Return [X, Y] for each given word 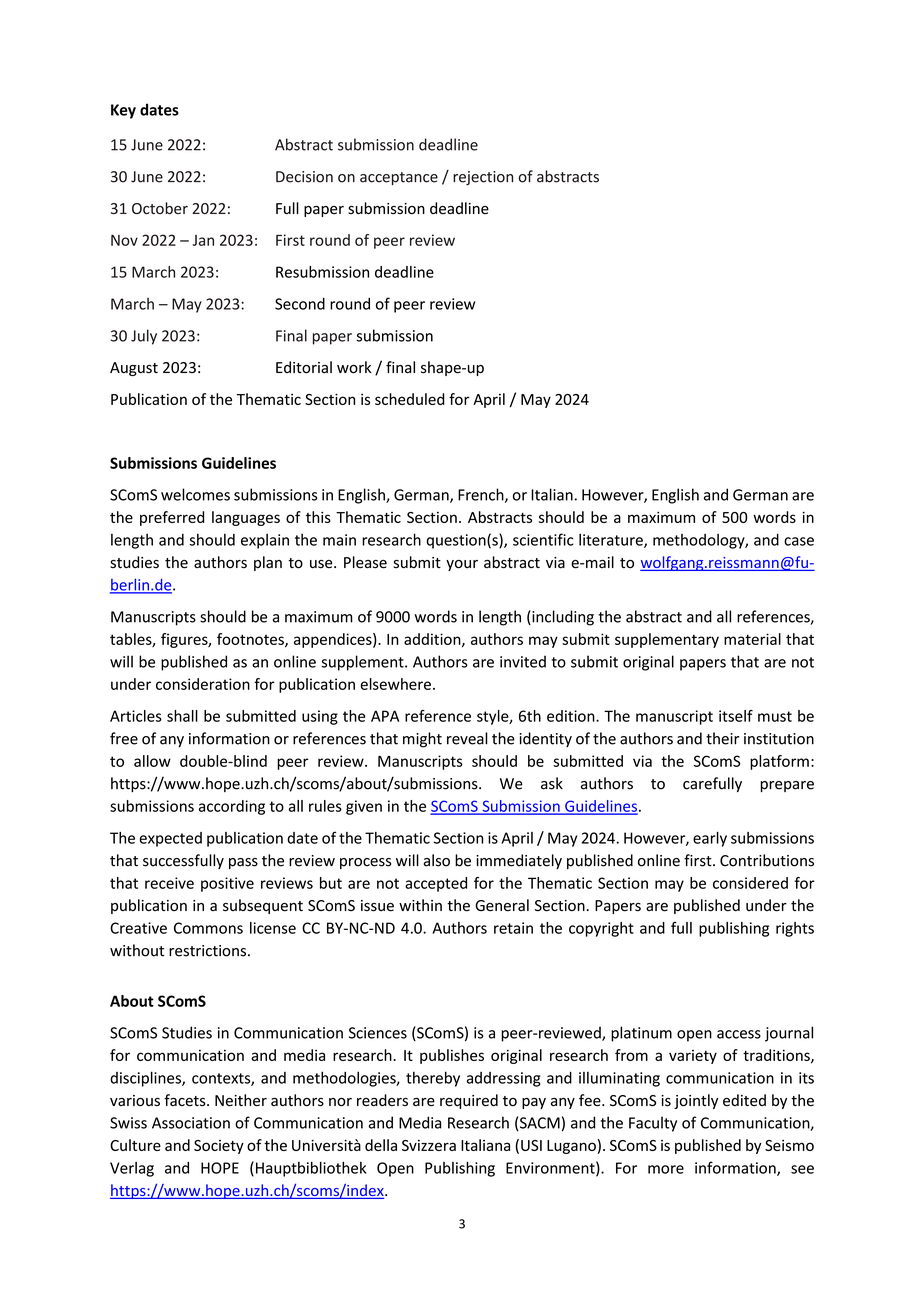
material [752, 639]
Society [219, 1147]
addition [433, 640]
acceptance [399, 178]
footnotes [251, 640]
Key [123, 111]
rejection [483, 178]
